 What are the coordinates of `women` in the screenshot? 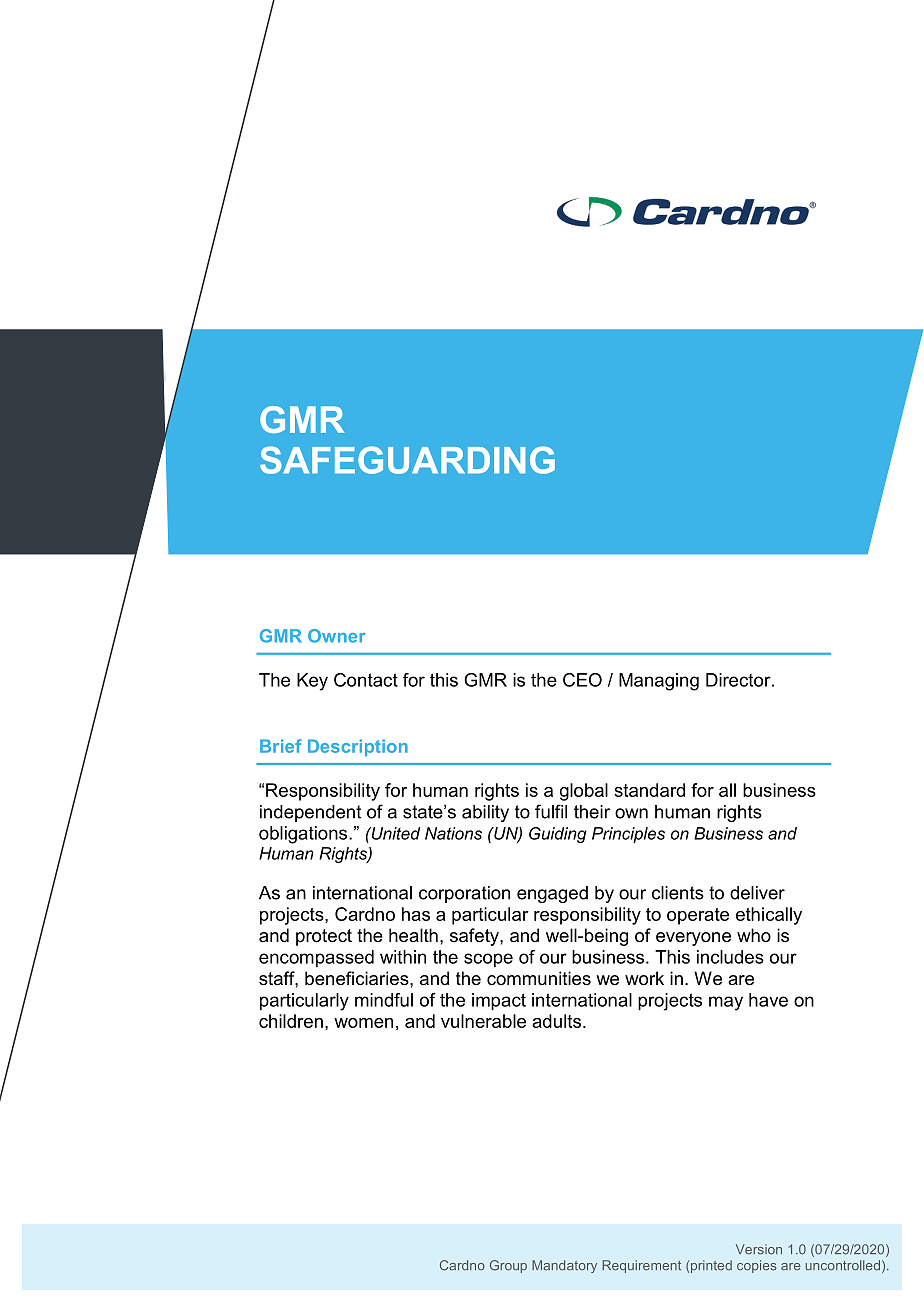 It's located at (363, 1023).
